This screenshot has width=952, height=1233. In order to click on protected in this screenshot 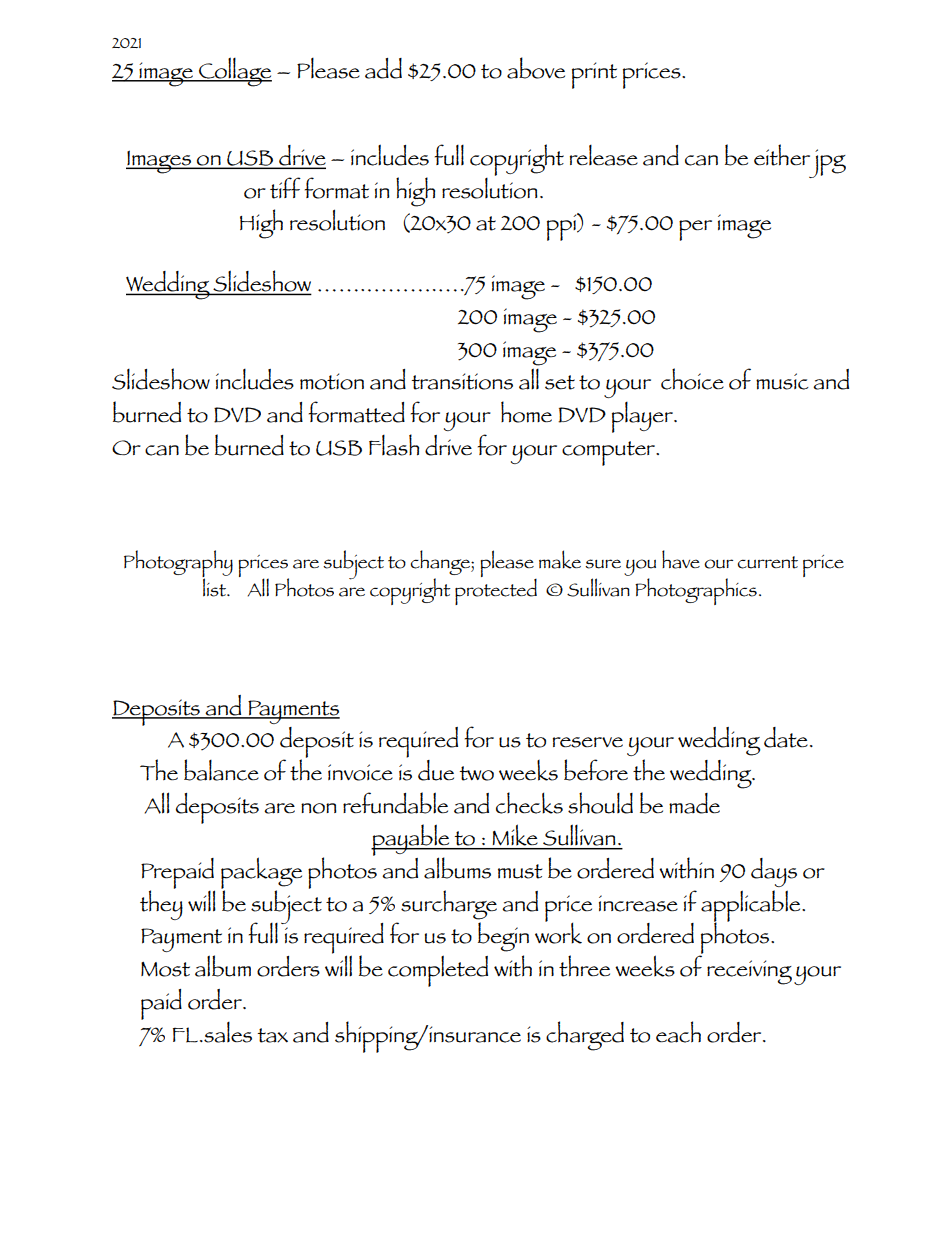, I will do `click(496, 590)`.
